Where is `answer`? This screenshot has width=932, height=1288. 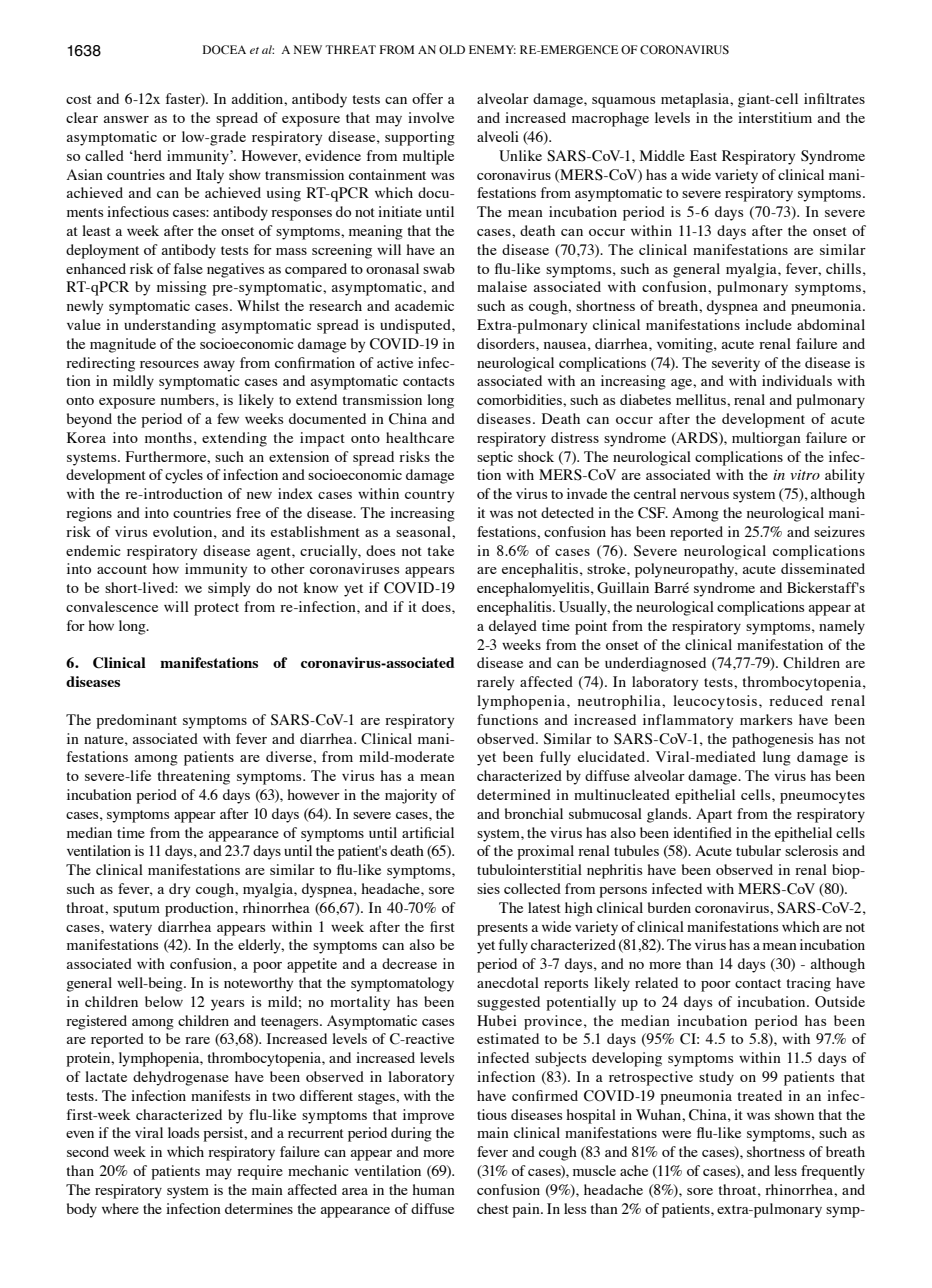
answer is located at coordinates (126, 119).
